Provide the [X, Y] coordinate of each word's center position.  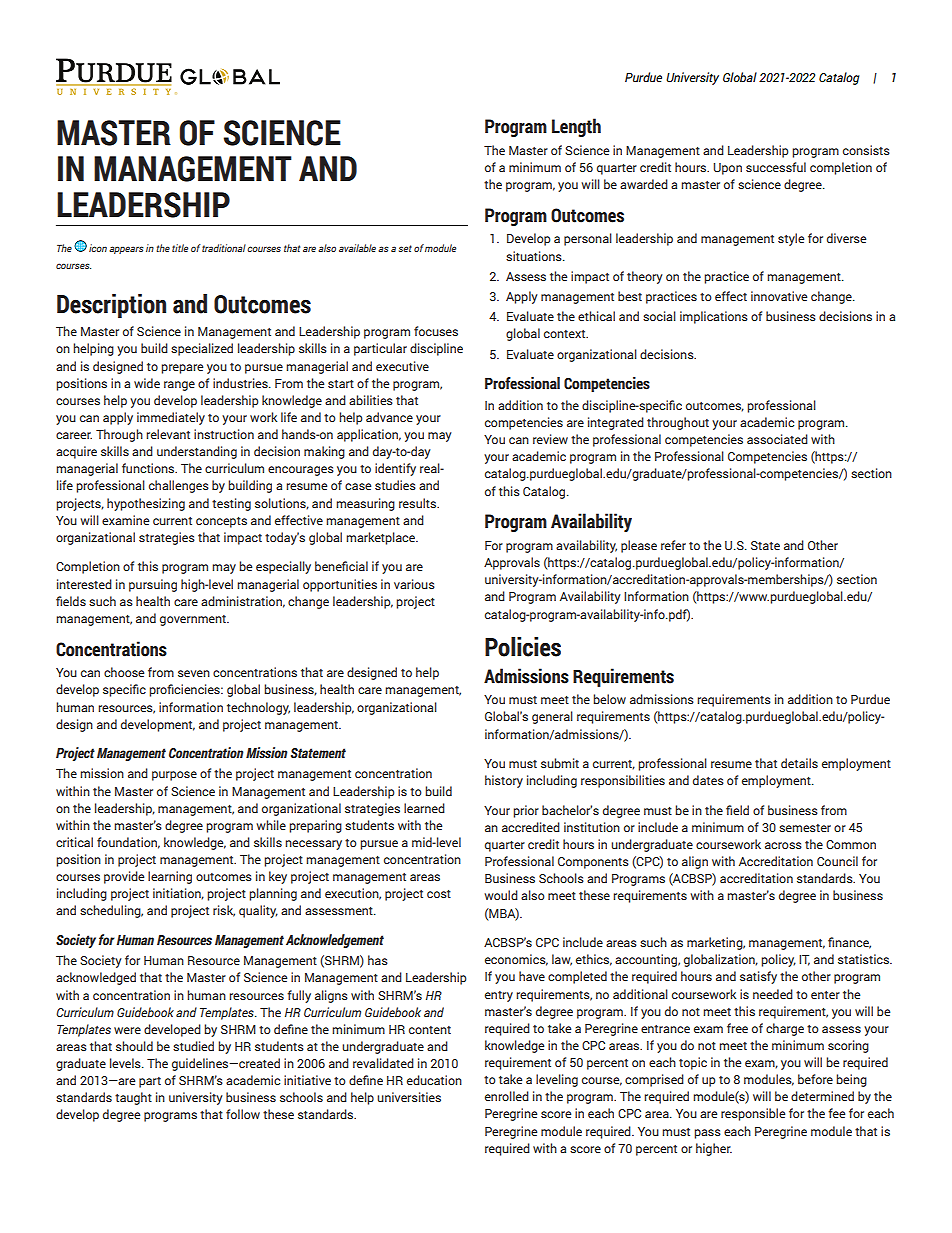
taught [133, 1098]
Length [576, 127]
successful [776, 167]
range [179, 386]
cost [439, 894]
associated [777, 439]
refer [673, 545]
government [194, 620]
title [180, 248]
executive [402, 366]
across [783, 845]
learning [170, 877]
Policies [523, 647]
